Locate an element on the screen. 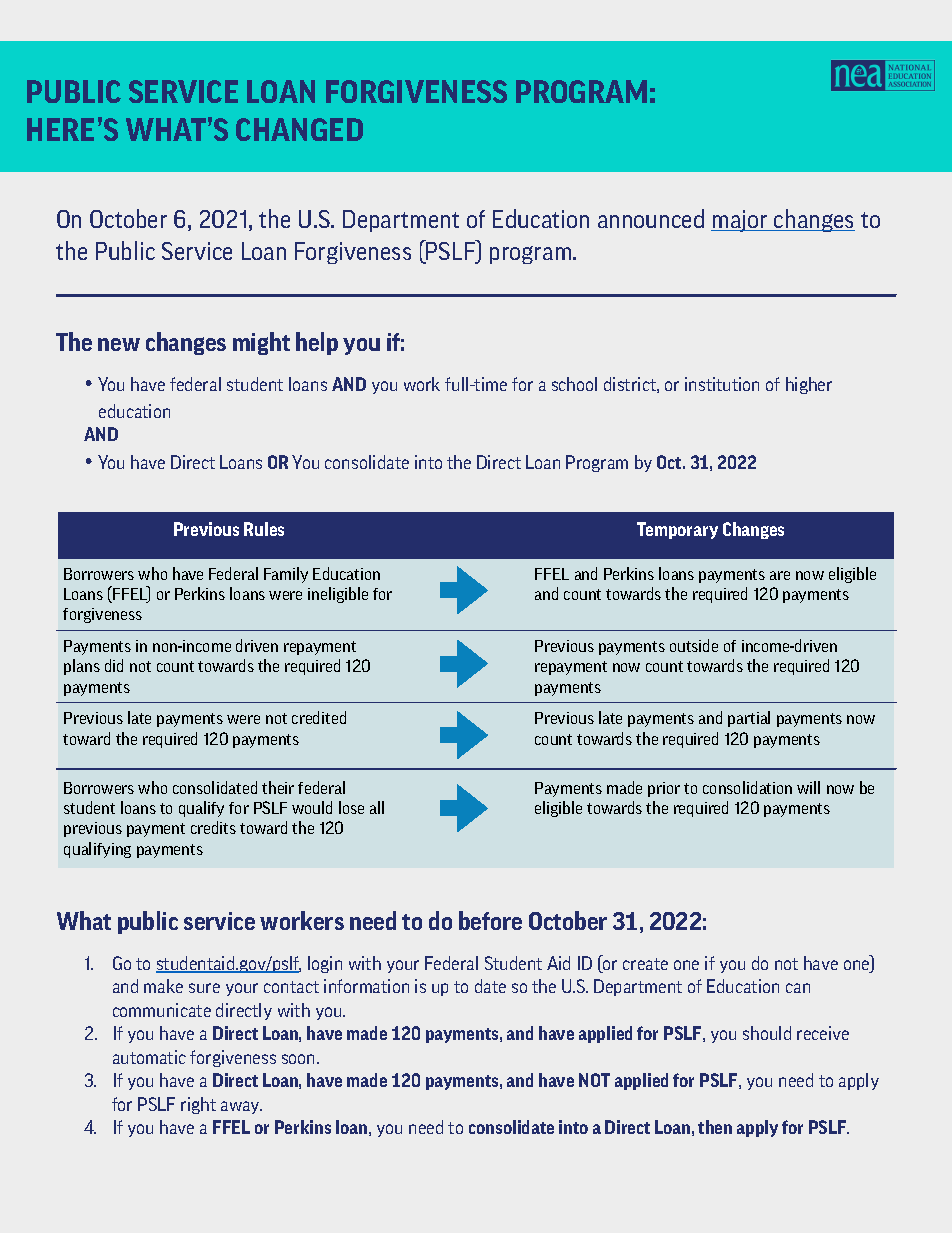 The height and width of the screenshot is (1233, 952). right is located at coordinates (198, 1105).
